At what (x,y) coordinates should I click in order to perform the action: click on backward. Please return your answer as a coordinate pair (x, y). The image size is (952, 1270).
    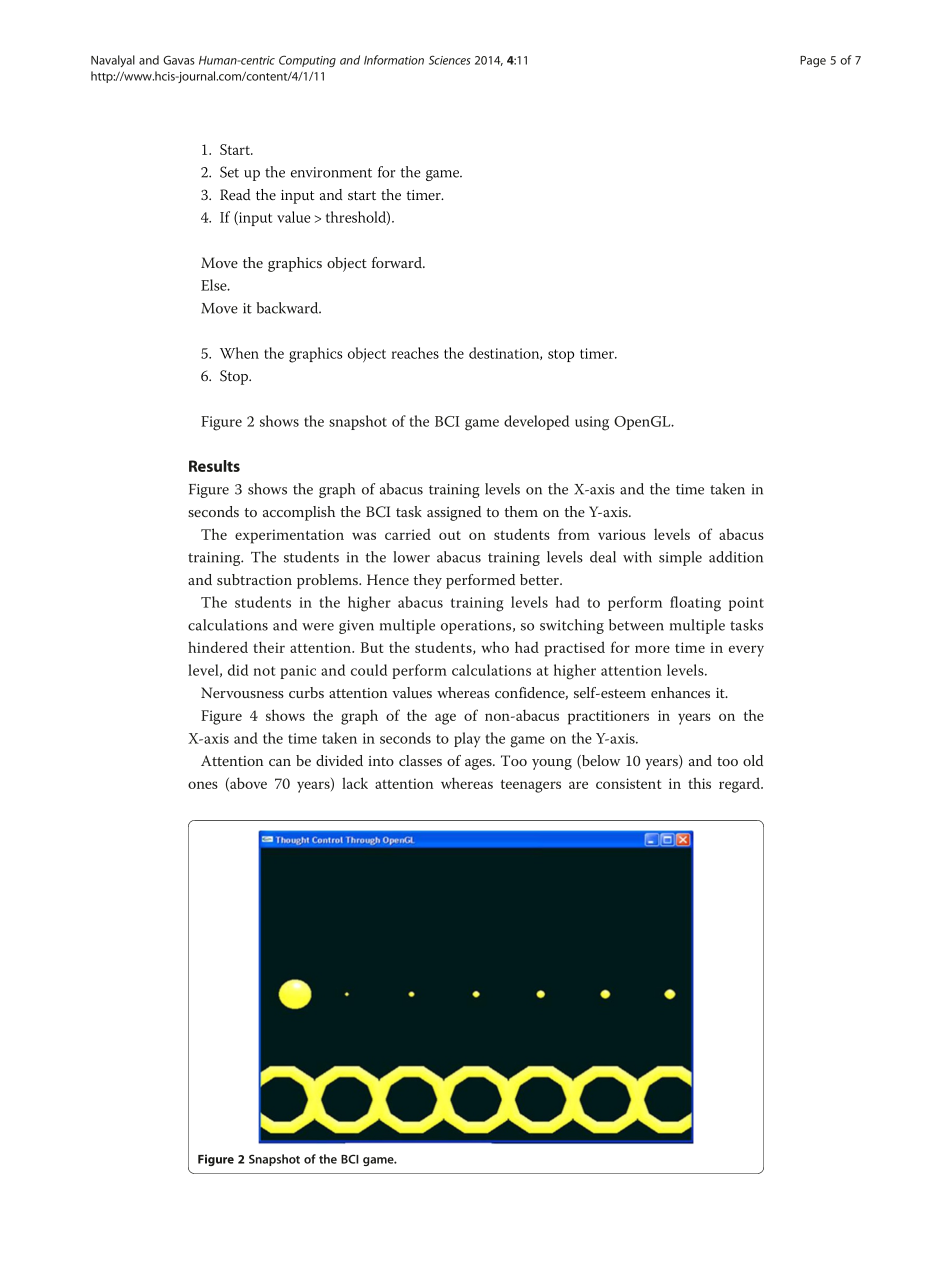
    Looking at the image, I should click on (289, 308).
